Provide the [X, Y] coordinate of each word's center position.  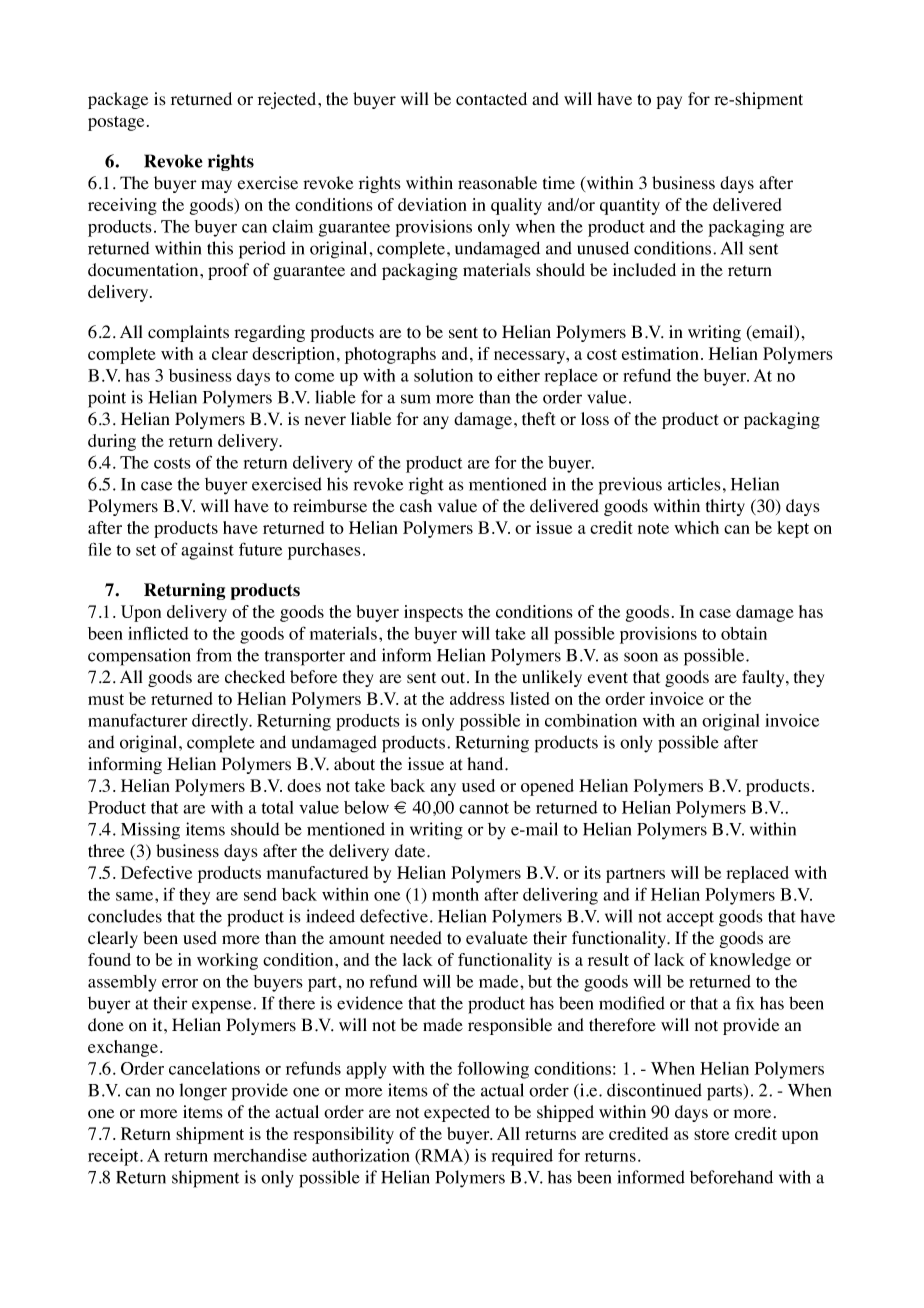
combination [591, 720]
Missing [150, 831]
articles [694, 484]
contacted [491, 99]
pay [669, 102]
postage [116, 123]
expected [457, 1113]
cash [416, 506]
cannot [484, 808]
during [112, 442]
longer [203, 1092]
